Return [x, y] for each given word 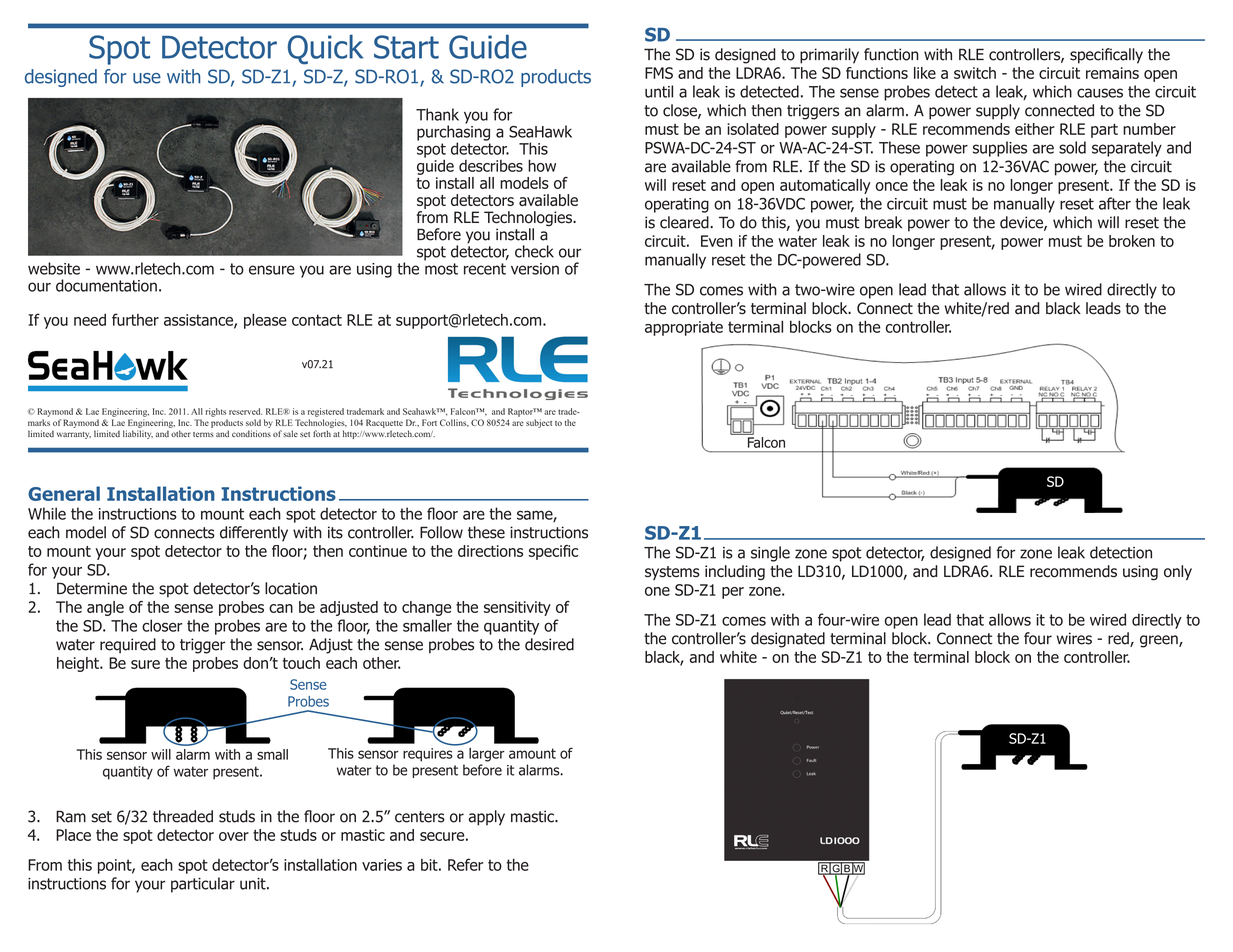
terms [203, 434]
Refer [465, 864]
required [128, 646]
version [535, 269]
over [234, 836]
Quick [325, 49]
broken [1132, 241]
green [1160, 641]
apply [487, 818]
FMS [659, 73]
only [1178, 572]
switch [975, 73]
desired [549, 644]
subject [539, 423]
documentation [106, 285]
